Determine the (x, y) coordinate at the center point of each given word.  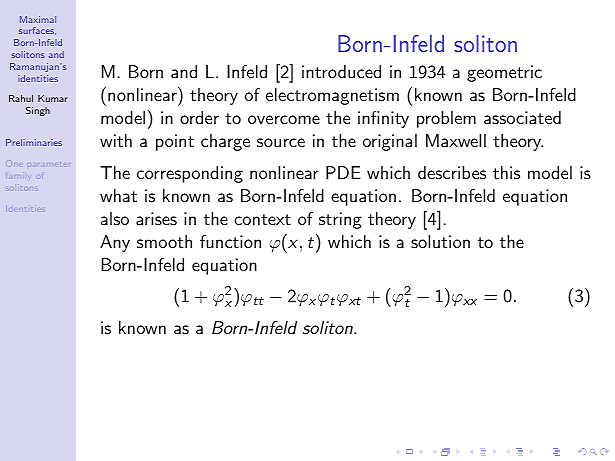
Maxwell (456, 140)
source (281, 142)
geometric (504, 73)
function (230, 241)
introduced (341, 71)
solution (440, 241)
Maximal (38, 19)
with (116, 140)
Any (115, 243)
